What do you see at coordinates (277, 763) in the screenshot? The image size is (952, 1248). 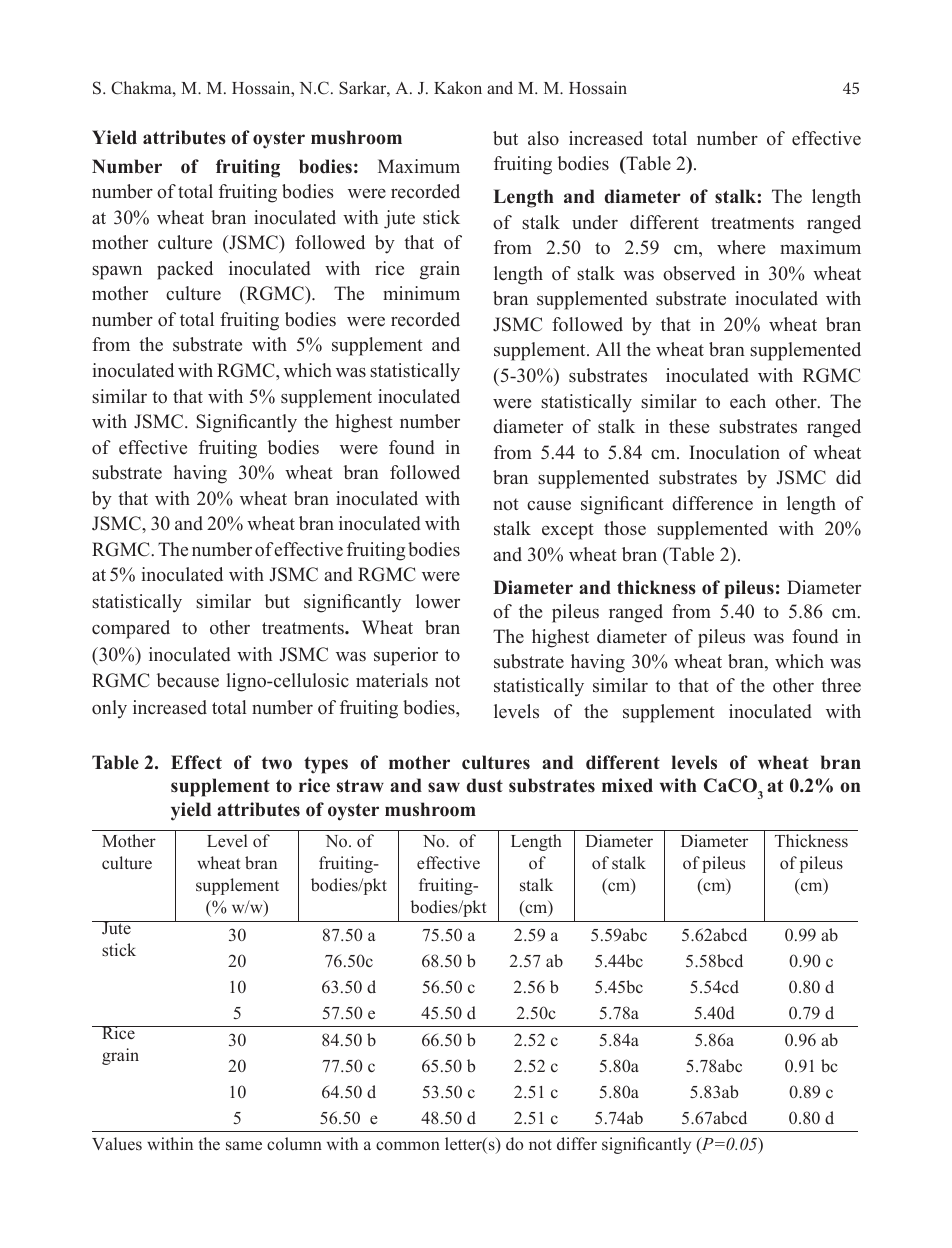 I see `two` at bounding box center [277, 763].
